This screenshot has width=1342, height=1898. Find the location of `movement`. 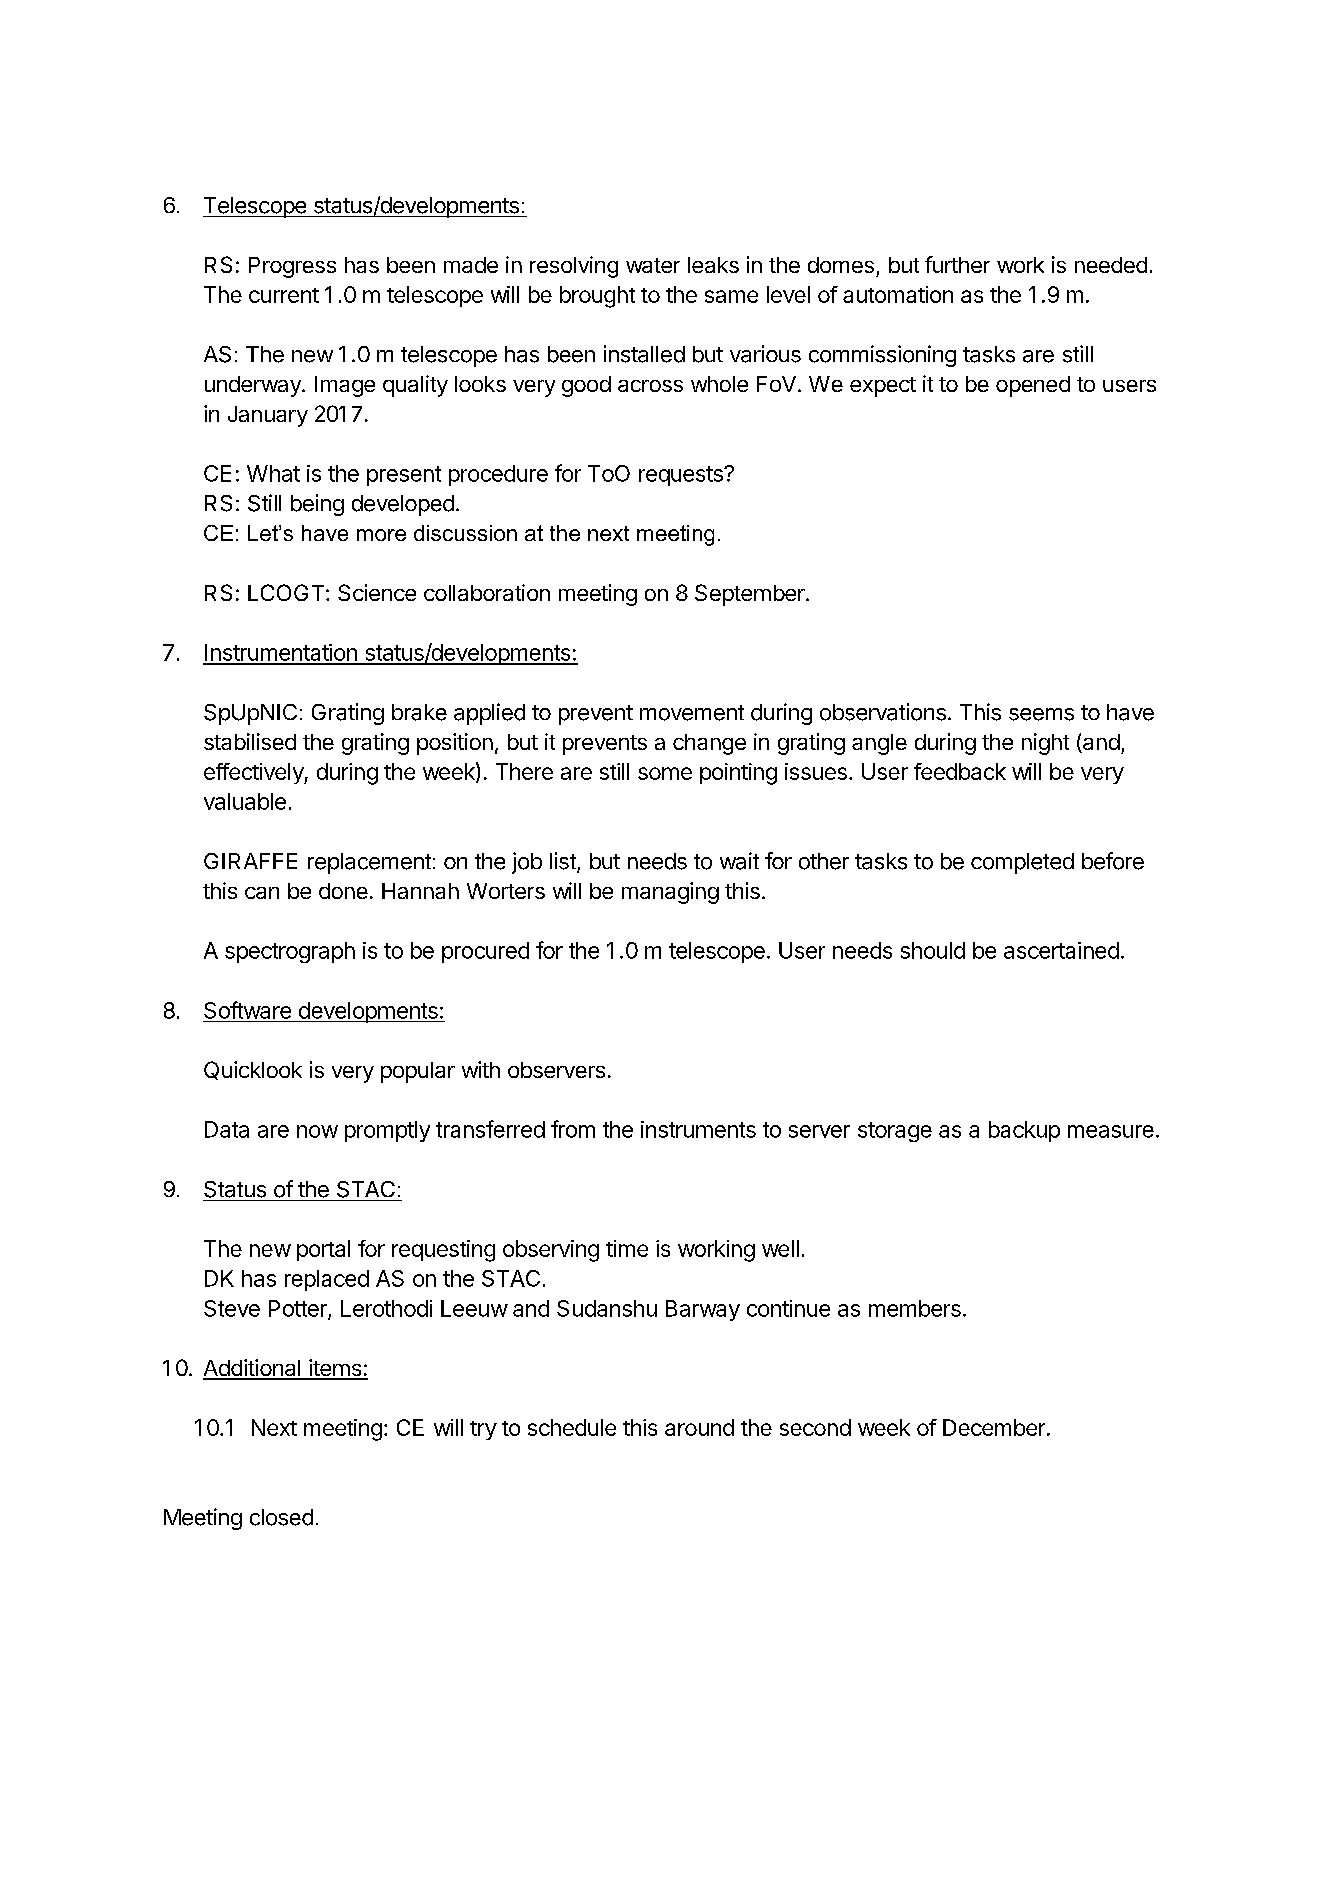

movement is located at coordinates (692, 713).
